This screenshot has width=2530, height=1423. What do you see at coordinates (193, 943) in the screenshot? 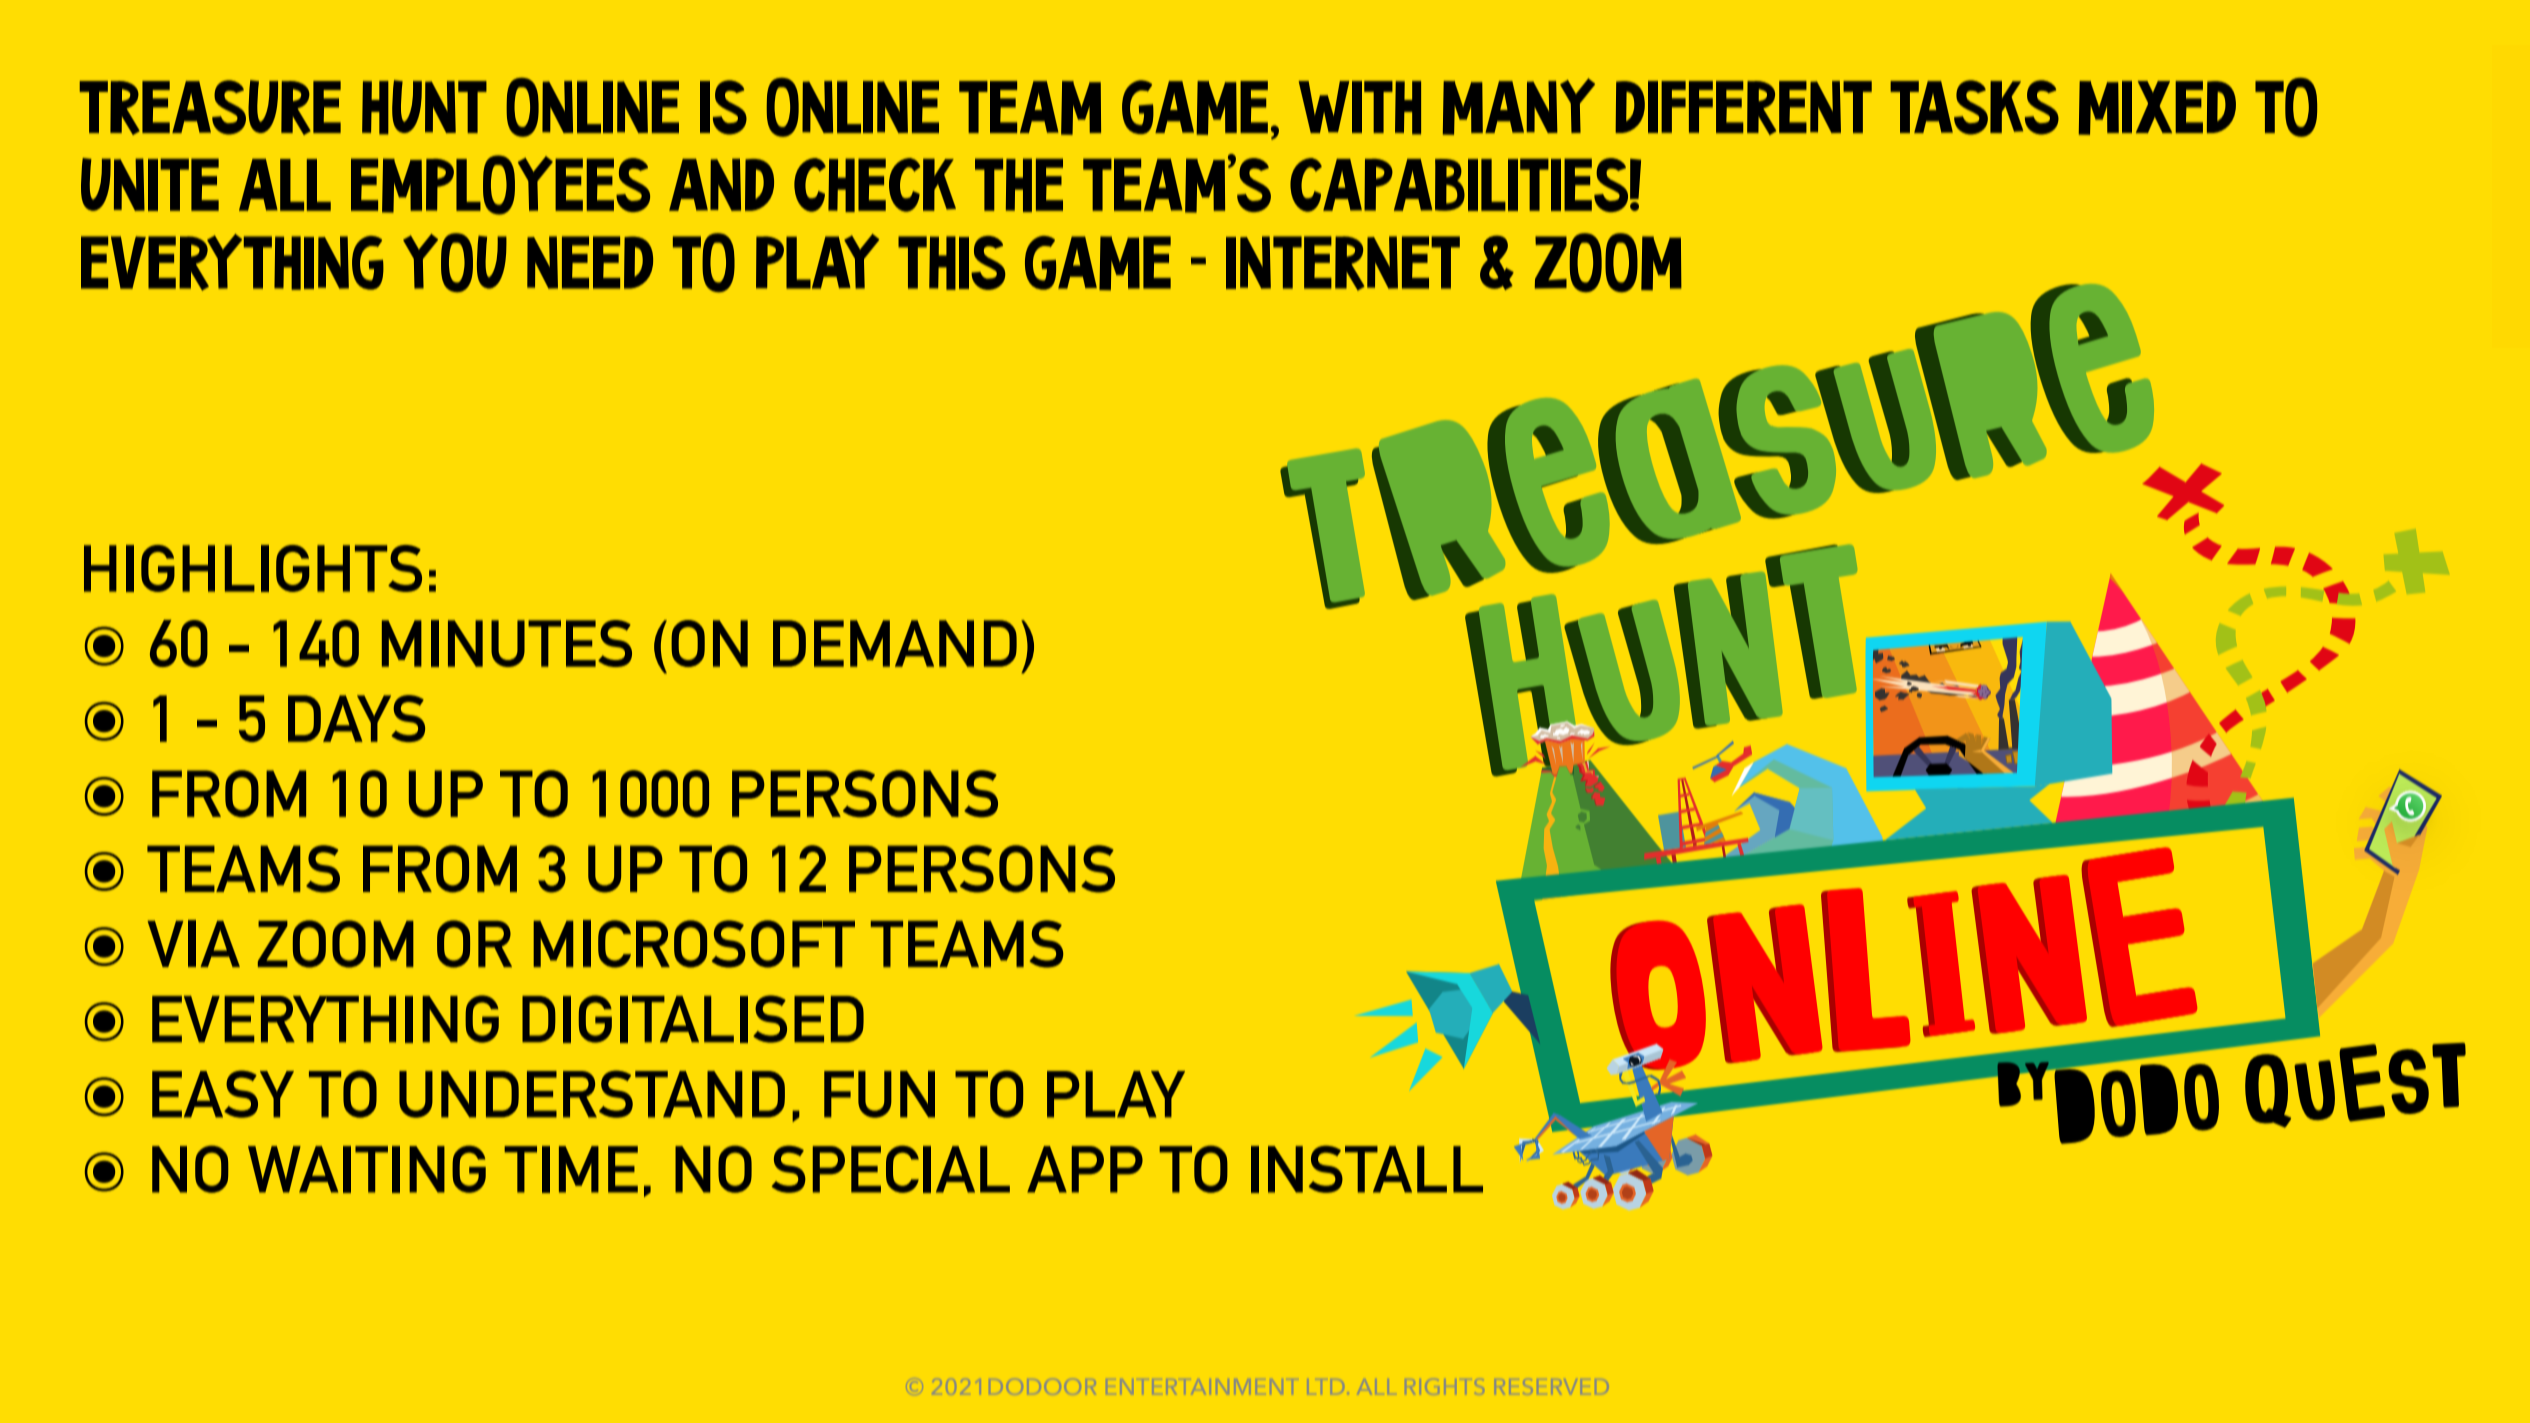
I see `VIA` at bounding box center [193, 943].
